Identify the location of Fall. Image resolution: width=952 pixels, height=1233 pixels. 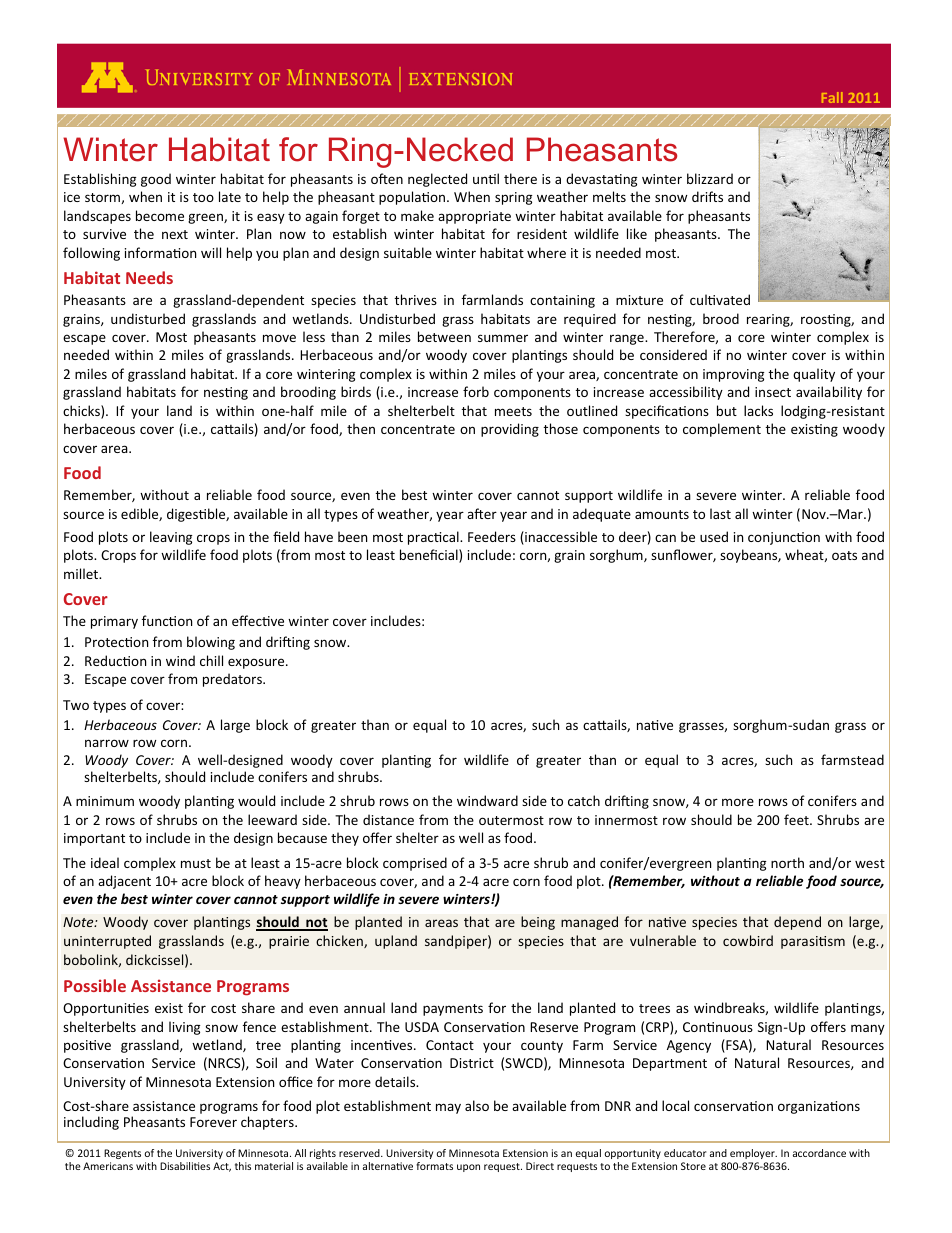
(832, 97).
